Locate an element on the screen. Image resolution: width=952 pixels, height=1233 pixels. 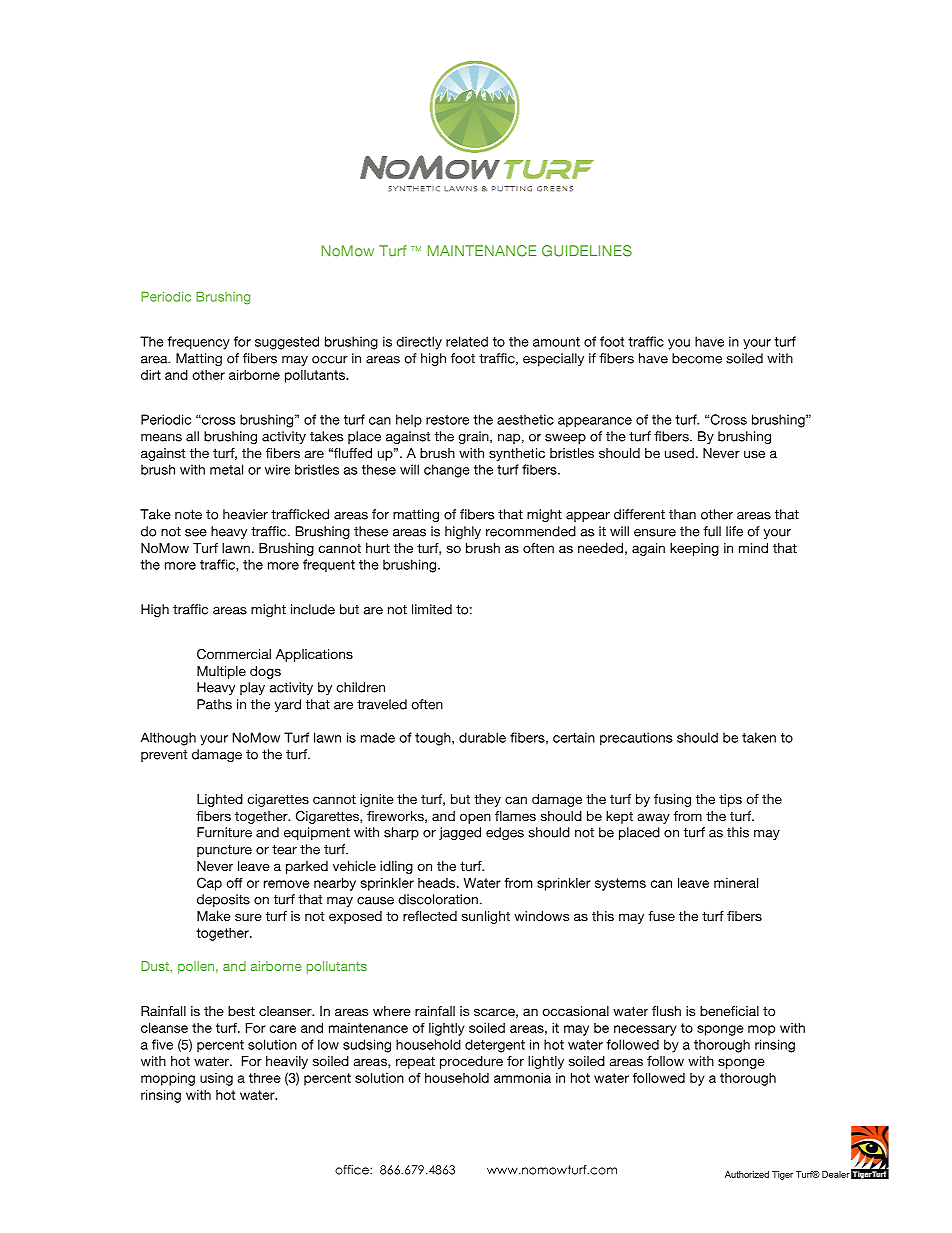
sunlight is located at coordinates (486, 917).
